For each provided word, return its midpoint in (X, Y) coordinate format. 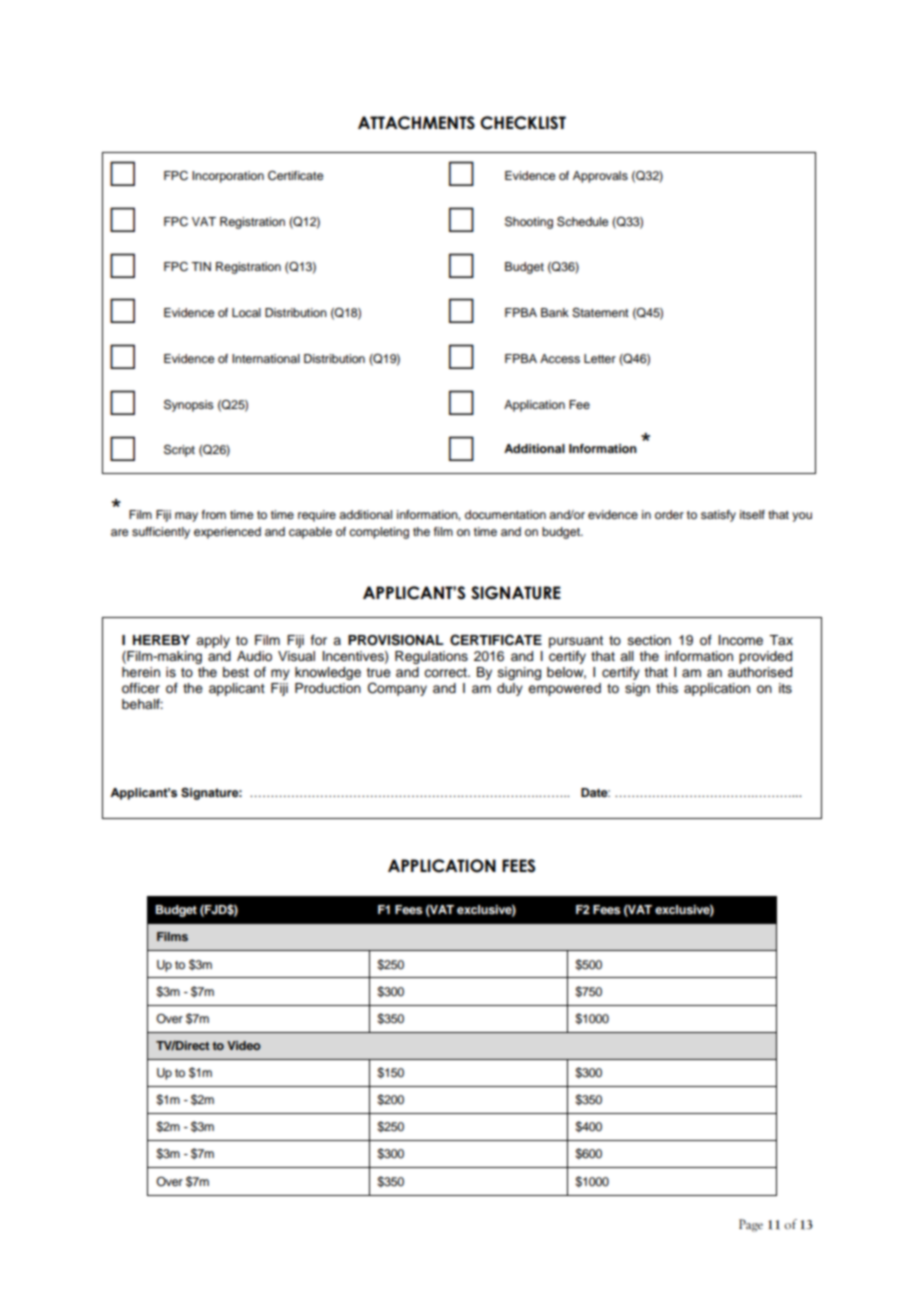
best (236, 672)
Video (244, 1045)
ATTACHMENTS (416, 123)
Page (751, 1225)
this (667, 688)
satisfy (718, 516)
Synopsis (189, 405)
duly (510, 689)
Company (397, 689)
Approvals (600, 177)
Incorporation (228, 177)
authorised (760, 672)
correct (446, 673)
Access (560, 358)
